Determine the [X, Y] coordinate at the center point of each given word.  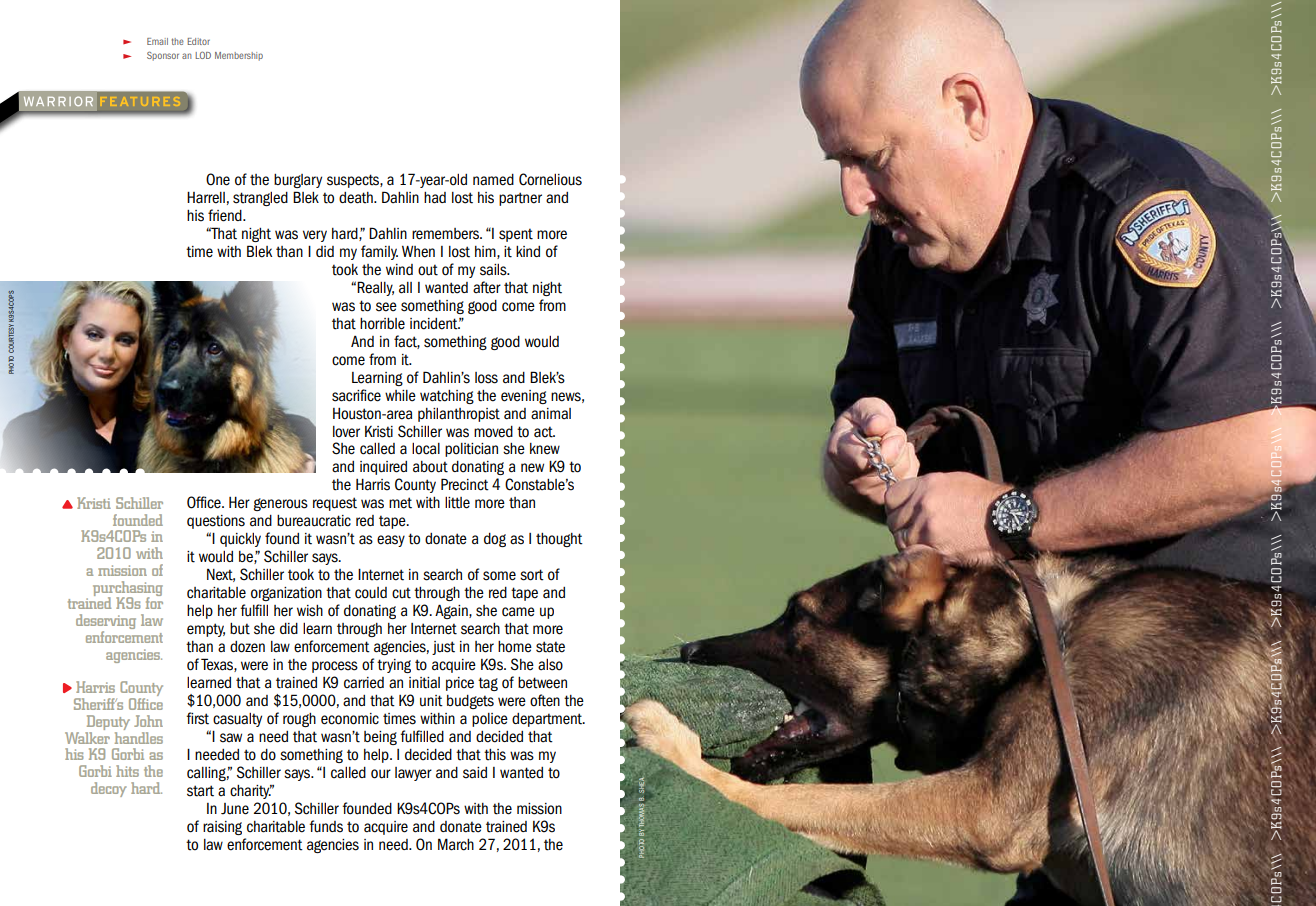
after [487, 287]
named [493, 180]
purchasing [128, 589]
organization [286, 594]
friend [226, 215]
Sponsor [163, 56]
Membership [239, 56]
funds [326, 826]
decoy [109, 789]
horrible [382, 324]
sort [532, 575]
